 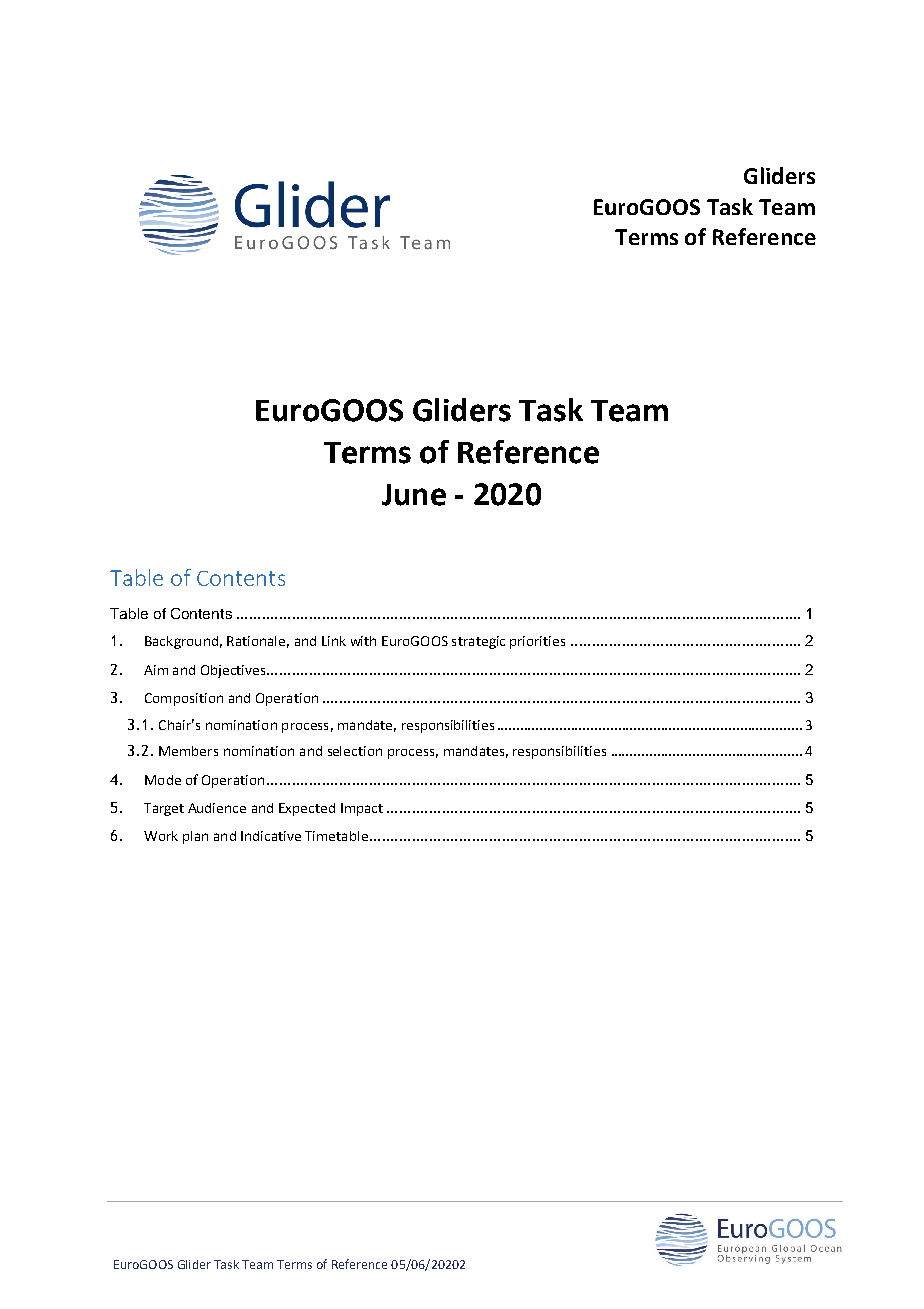 I want to click on Members, so click(x=188, y=751).
